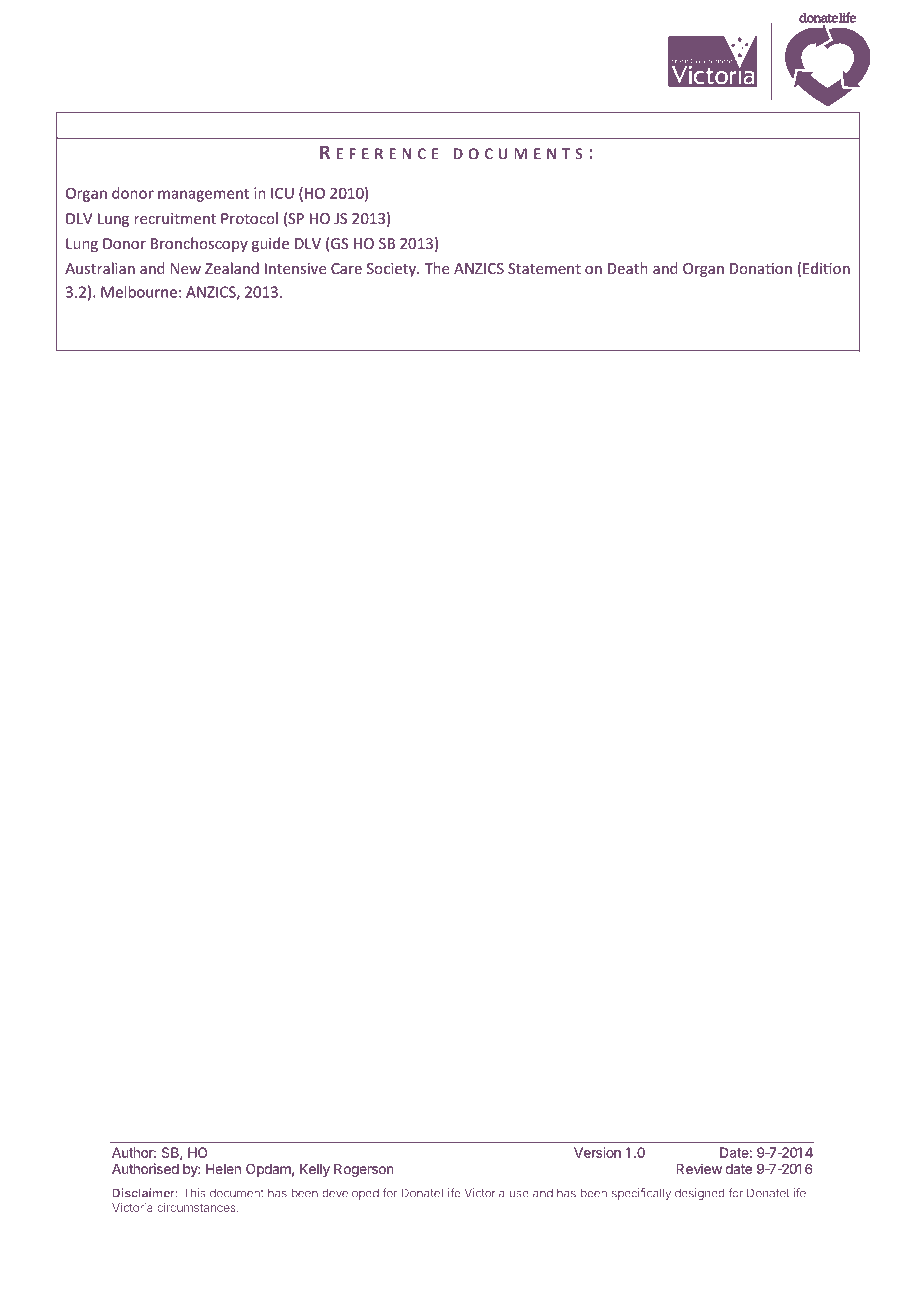  Describe the element at coordinates (761, 268) in the page. I see `Donation` at that location.
